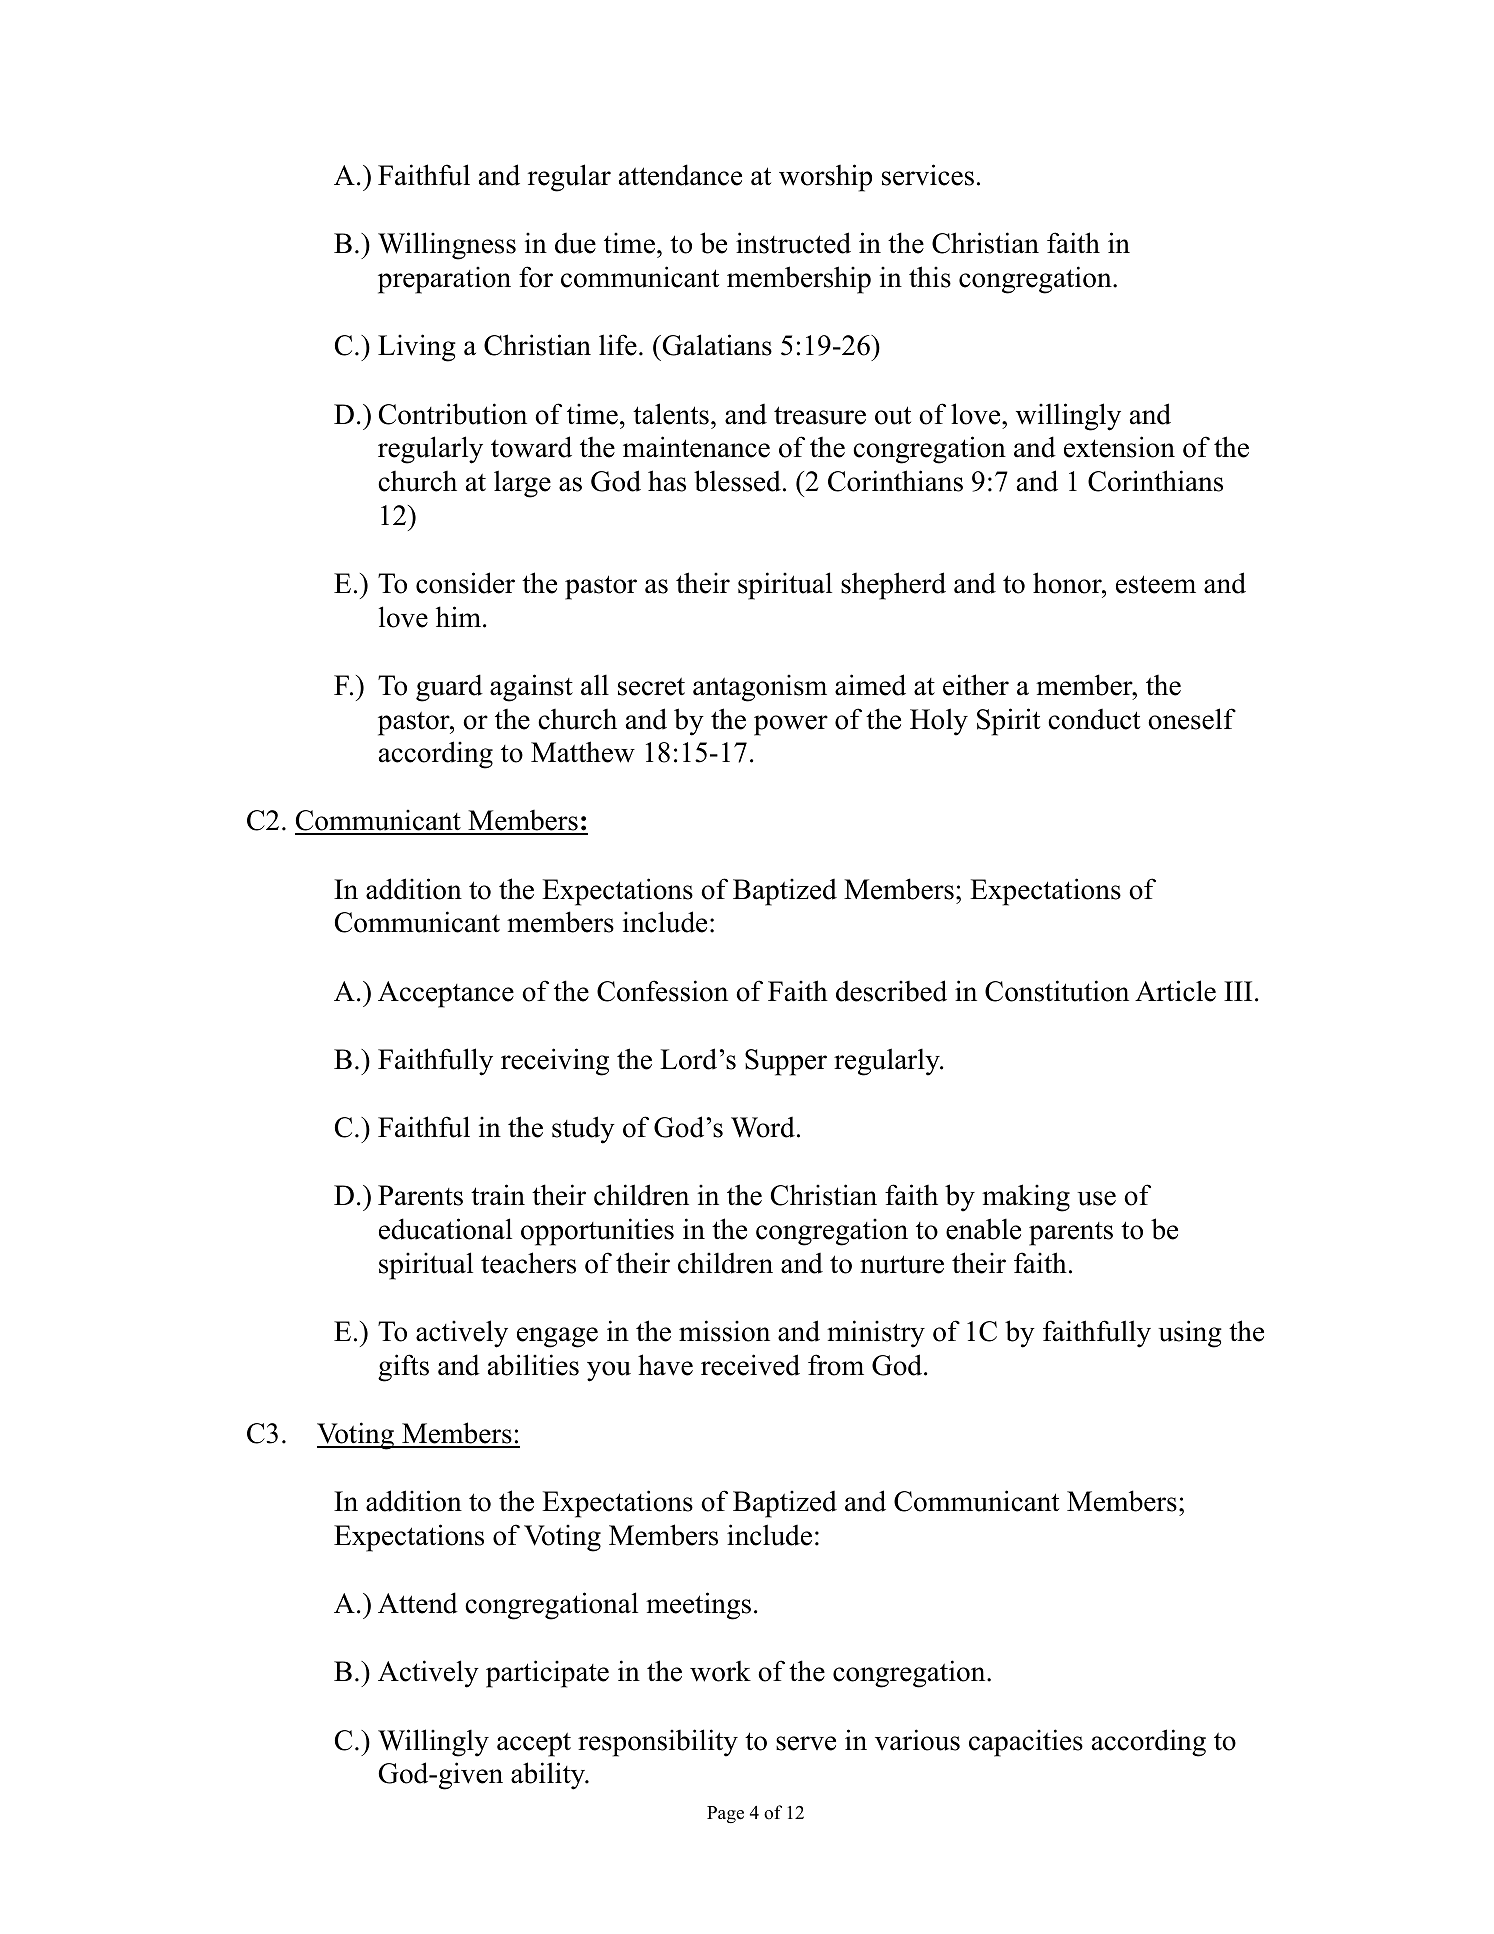  I want to click on ability, so click(549, 1776).
